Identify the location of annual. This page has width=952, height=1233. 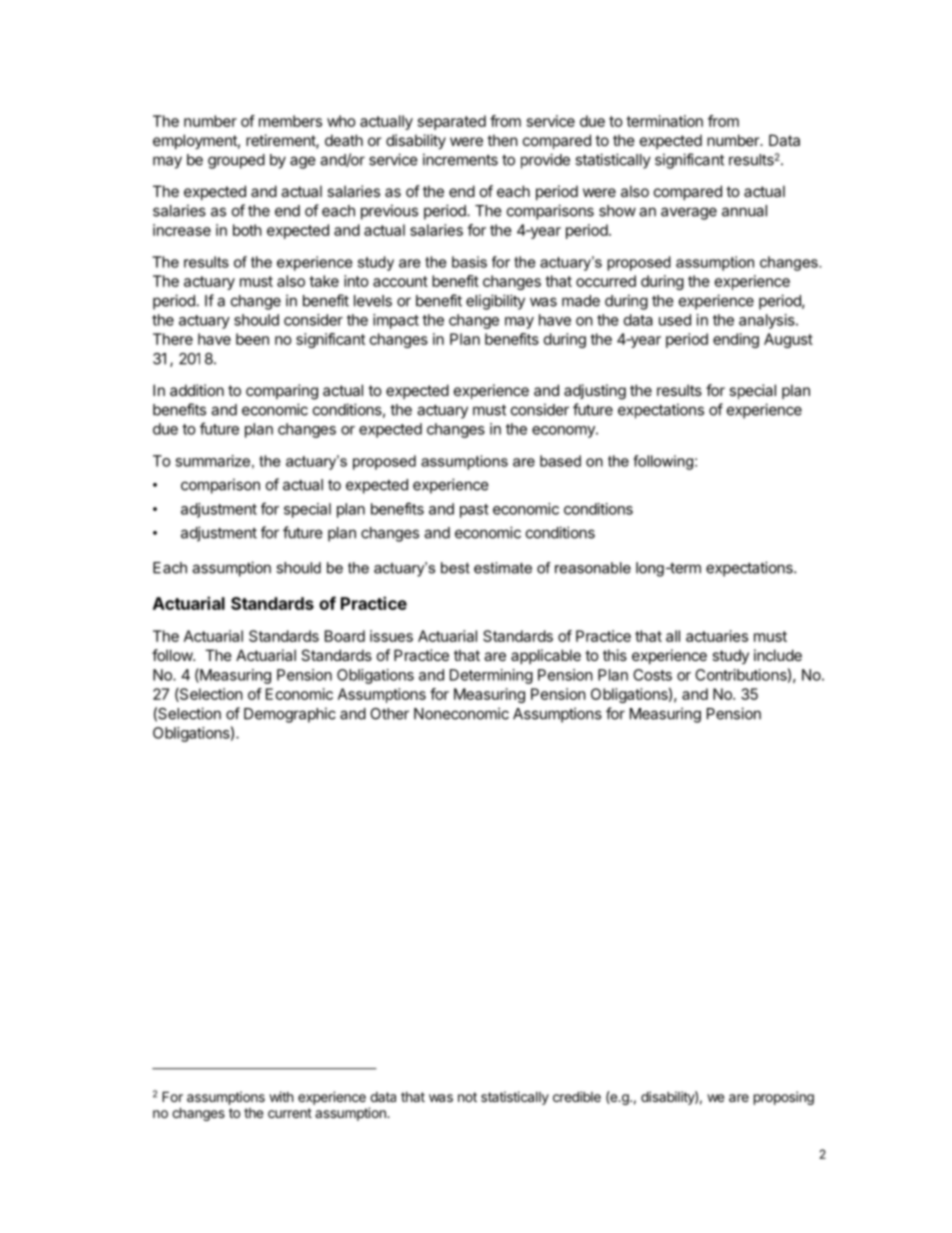
(744, 211).
